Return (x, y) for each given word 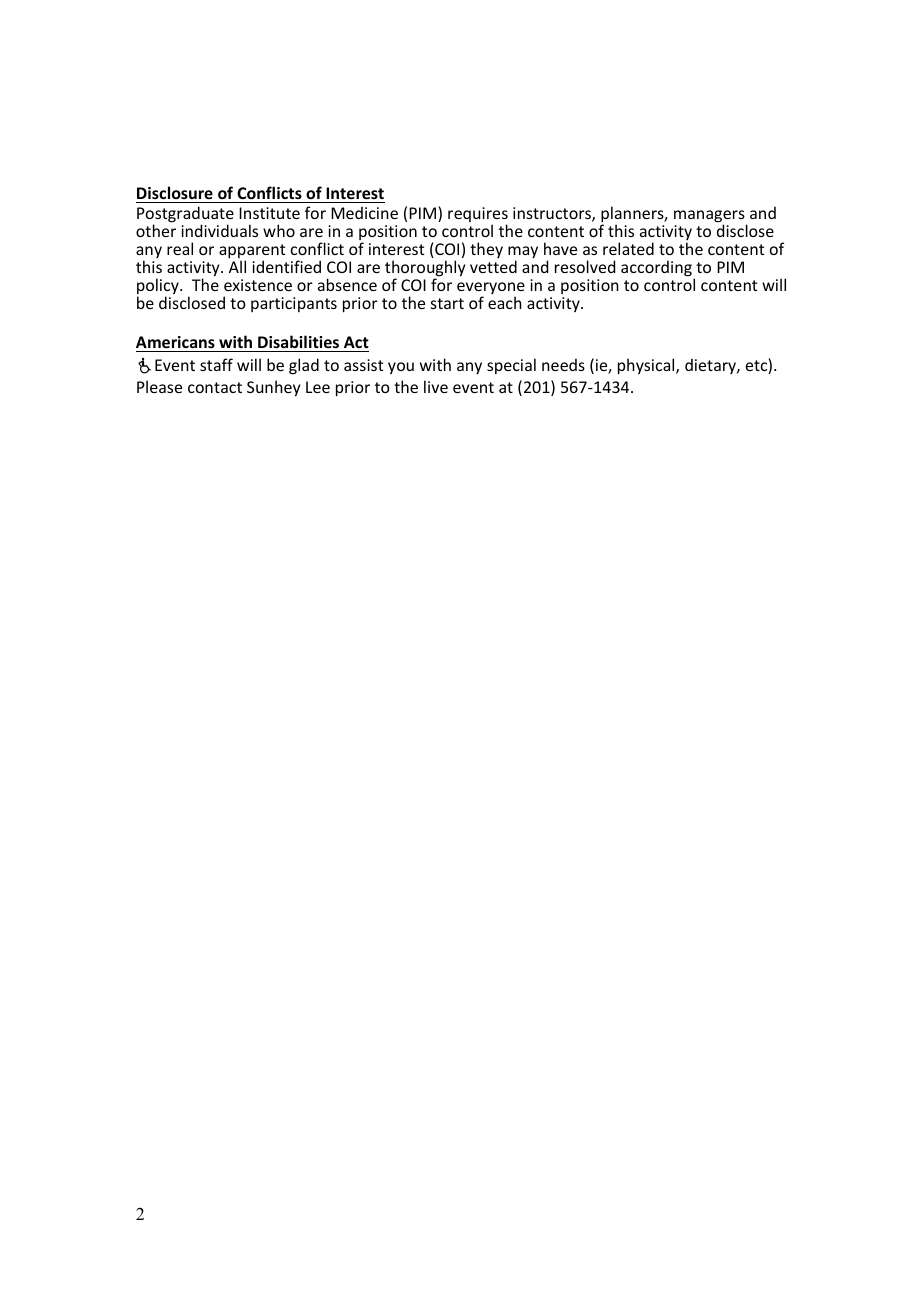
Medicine (364, 212)
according (656, 268)
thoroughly (425, 269)
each (505, 302)
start (447, 303)
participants (294, 304)
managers (710, 217)
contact (215, 387)
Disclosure (175, 192)
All (237, 265)
